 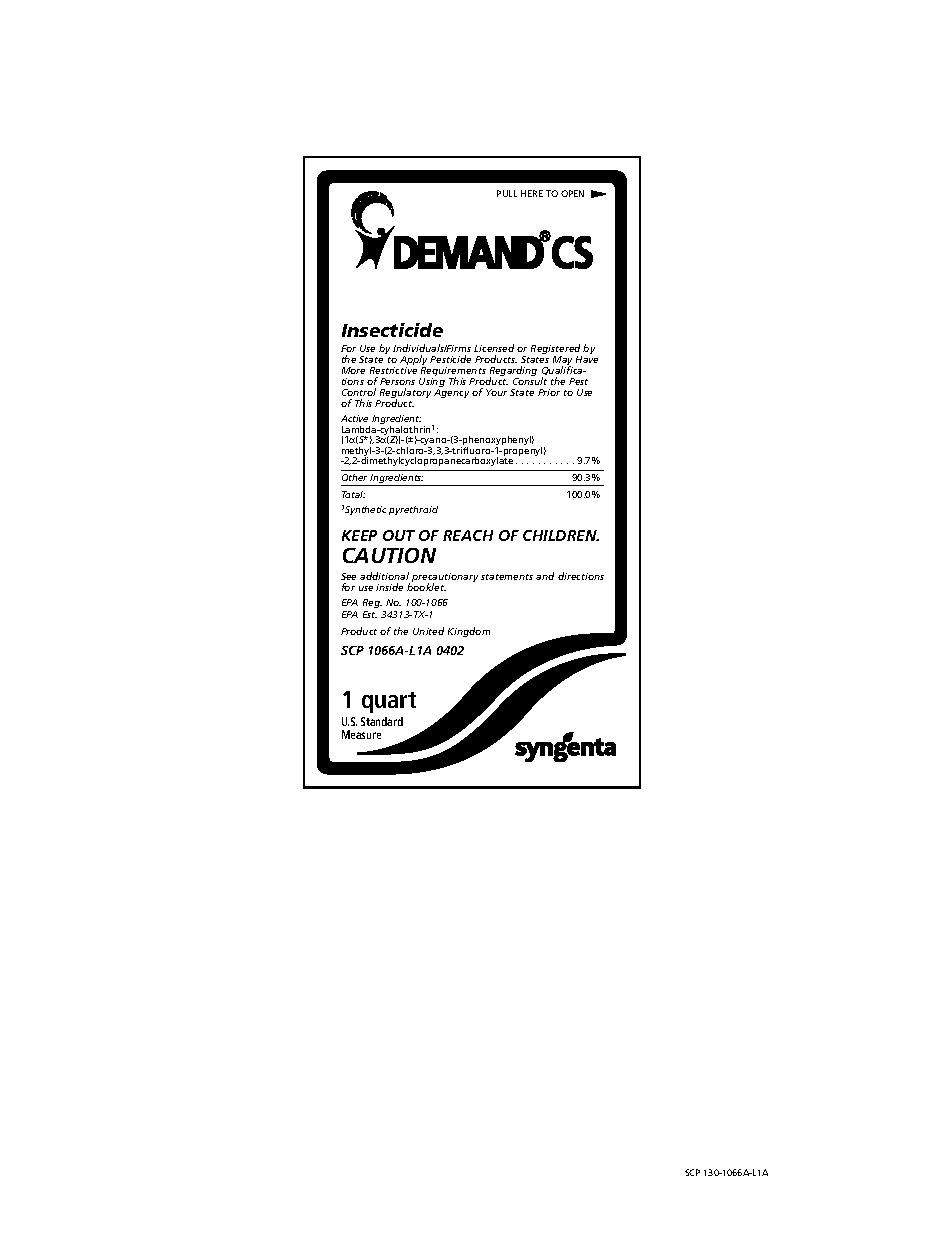 What do you see at coordinates (453, 373) in the image?
I see `Requirements` at bounding box center [453, 373].
